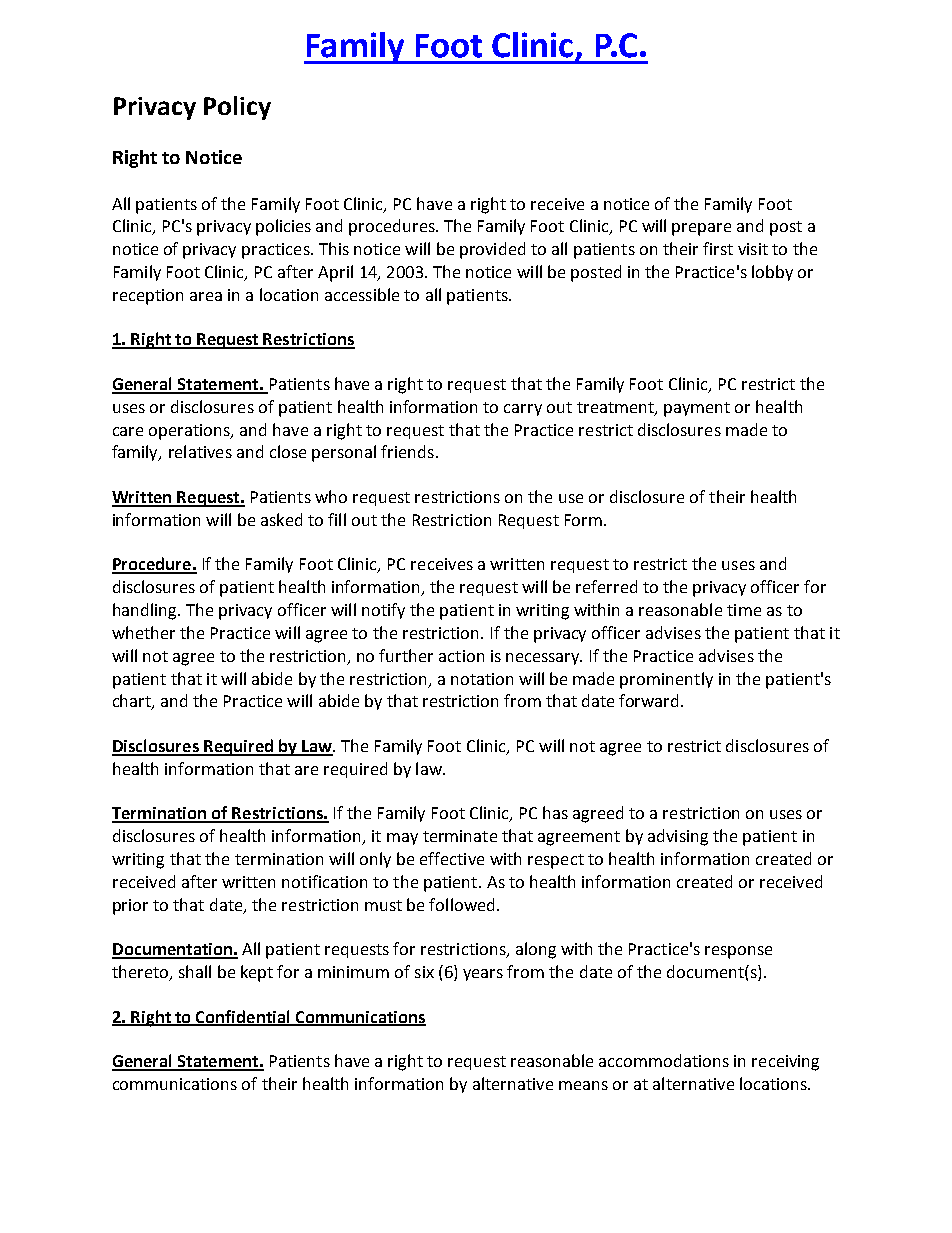 The width and height of the page is (952, 1233). I want to click on Policy, so click(237, 108).
